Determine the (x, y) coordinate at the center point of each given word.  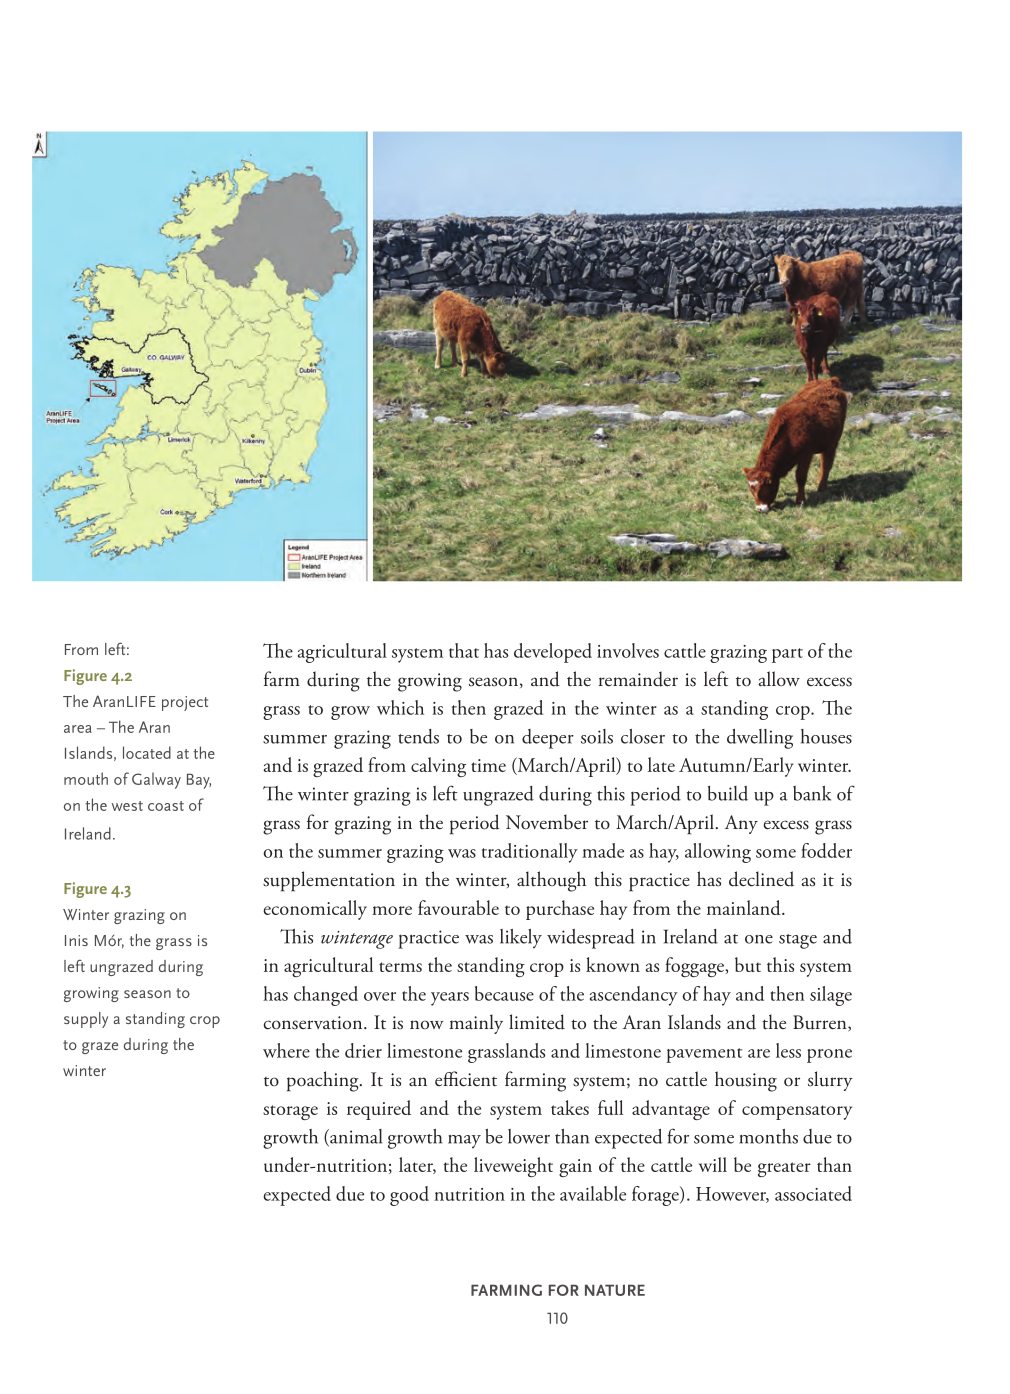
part (787, 655)
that (464, 650)
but (748, 964)
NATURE (615, 1290)
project (185, 703)
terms (400, 967)
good (409, 1196)
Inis (76, 940)
